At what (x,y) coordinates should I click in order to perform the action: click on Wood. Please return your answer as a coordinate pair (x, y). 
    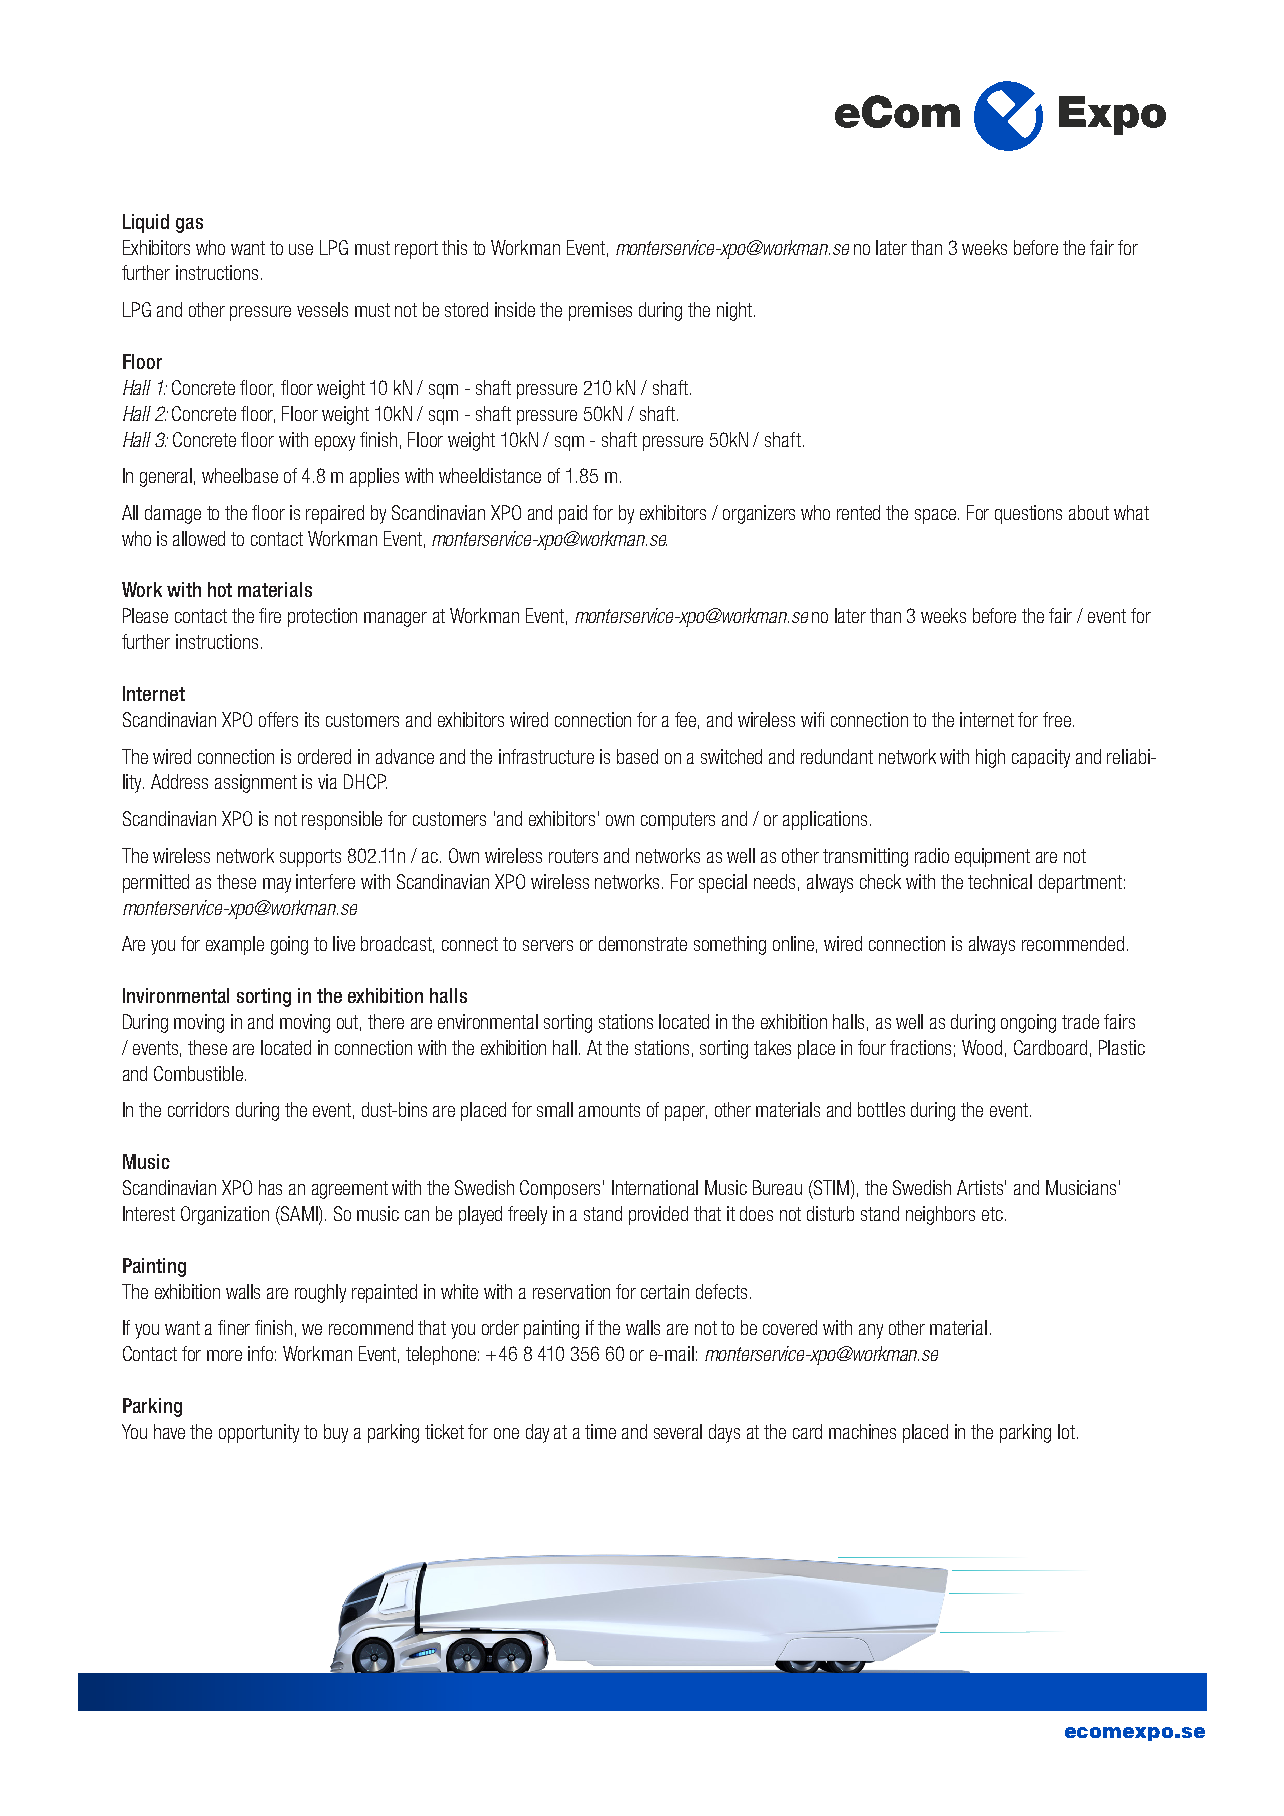
    Looking at the image, I should click on (982, 1047).
